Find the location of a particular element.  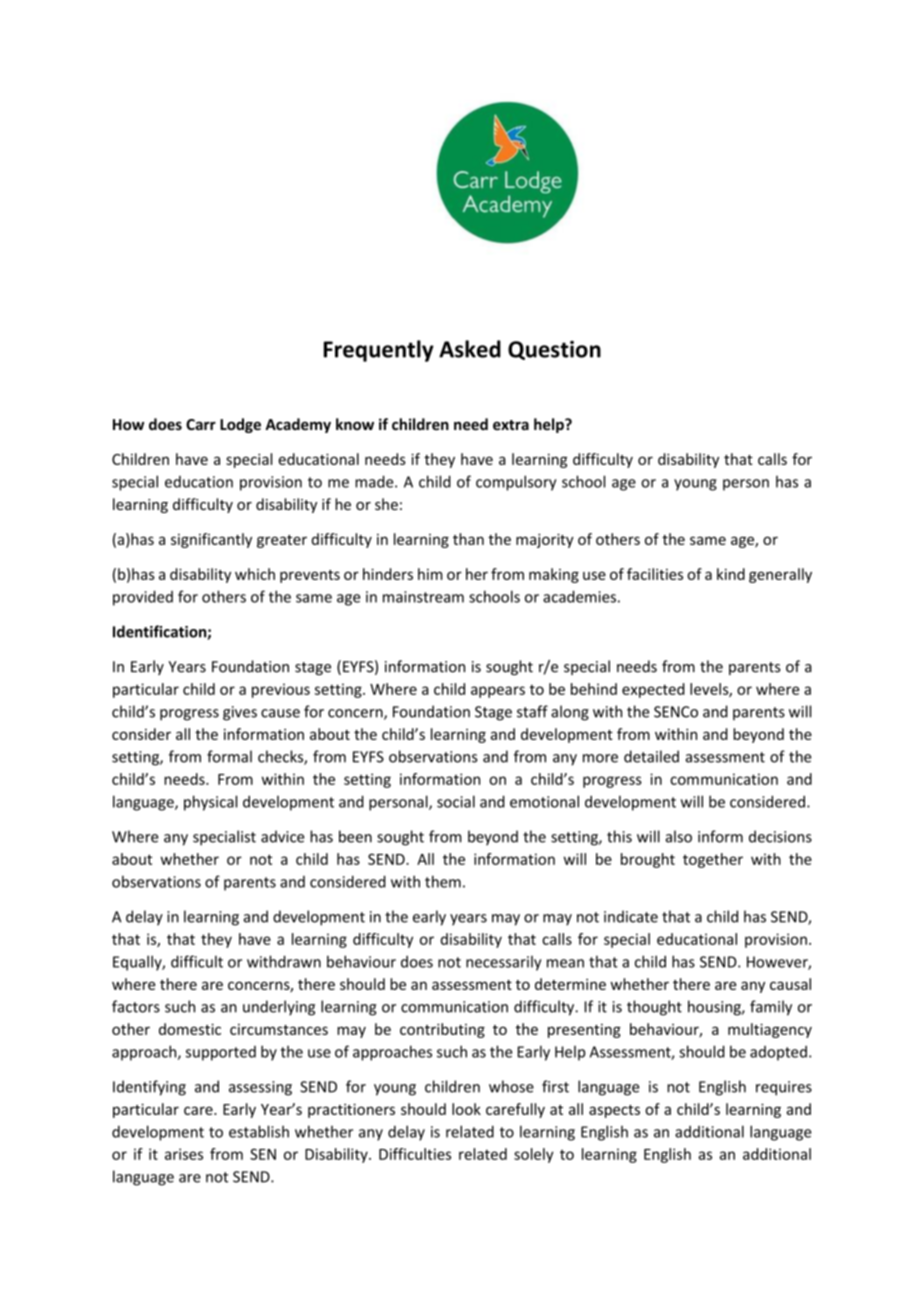

social is located at coordinates (456, 801).
